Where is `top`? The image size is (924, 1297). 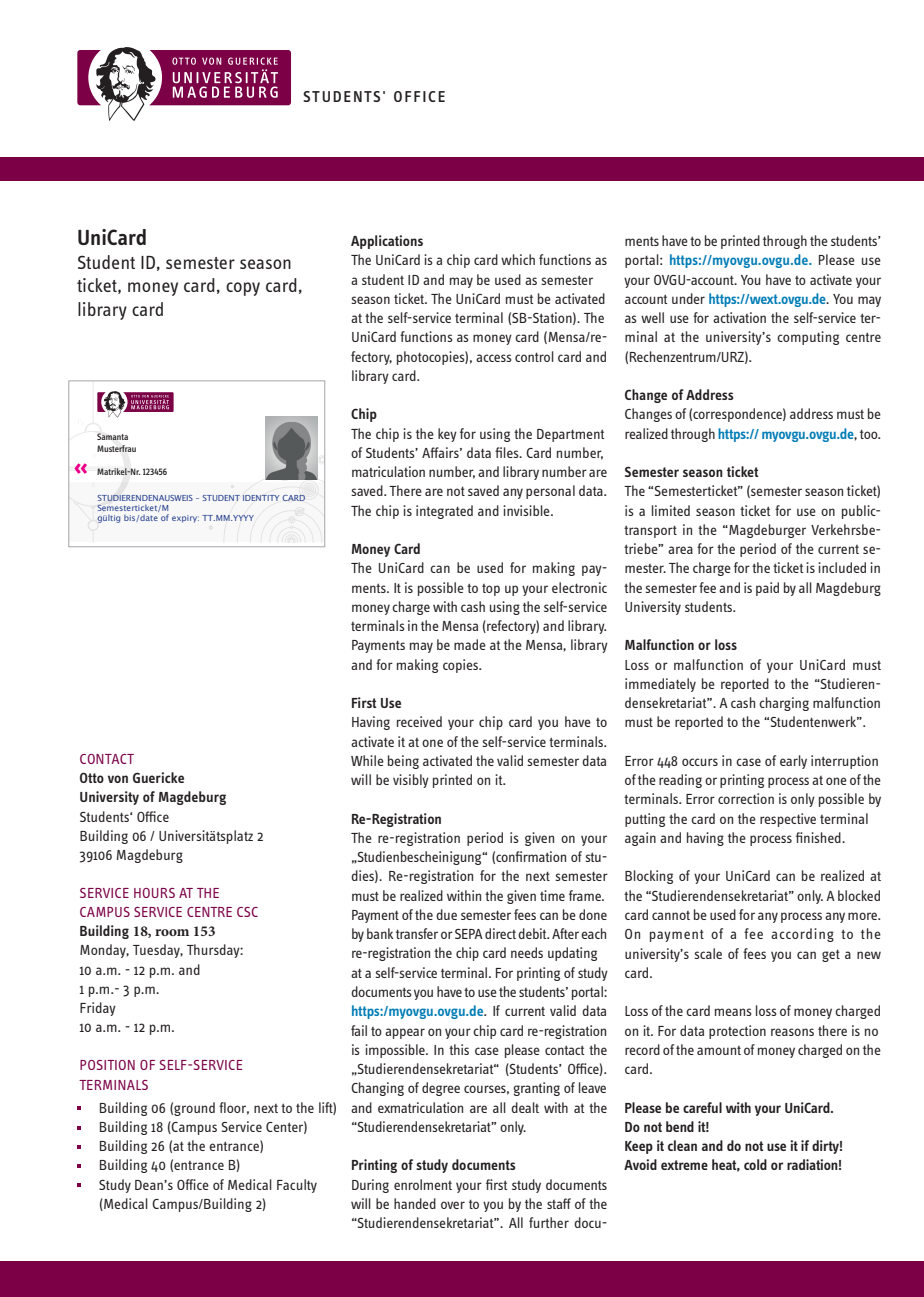
top is located at coordinates (491, 590).
